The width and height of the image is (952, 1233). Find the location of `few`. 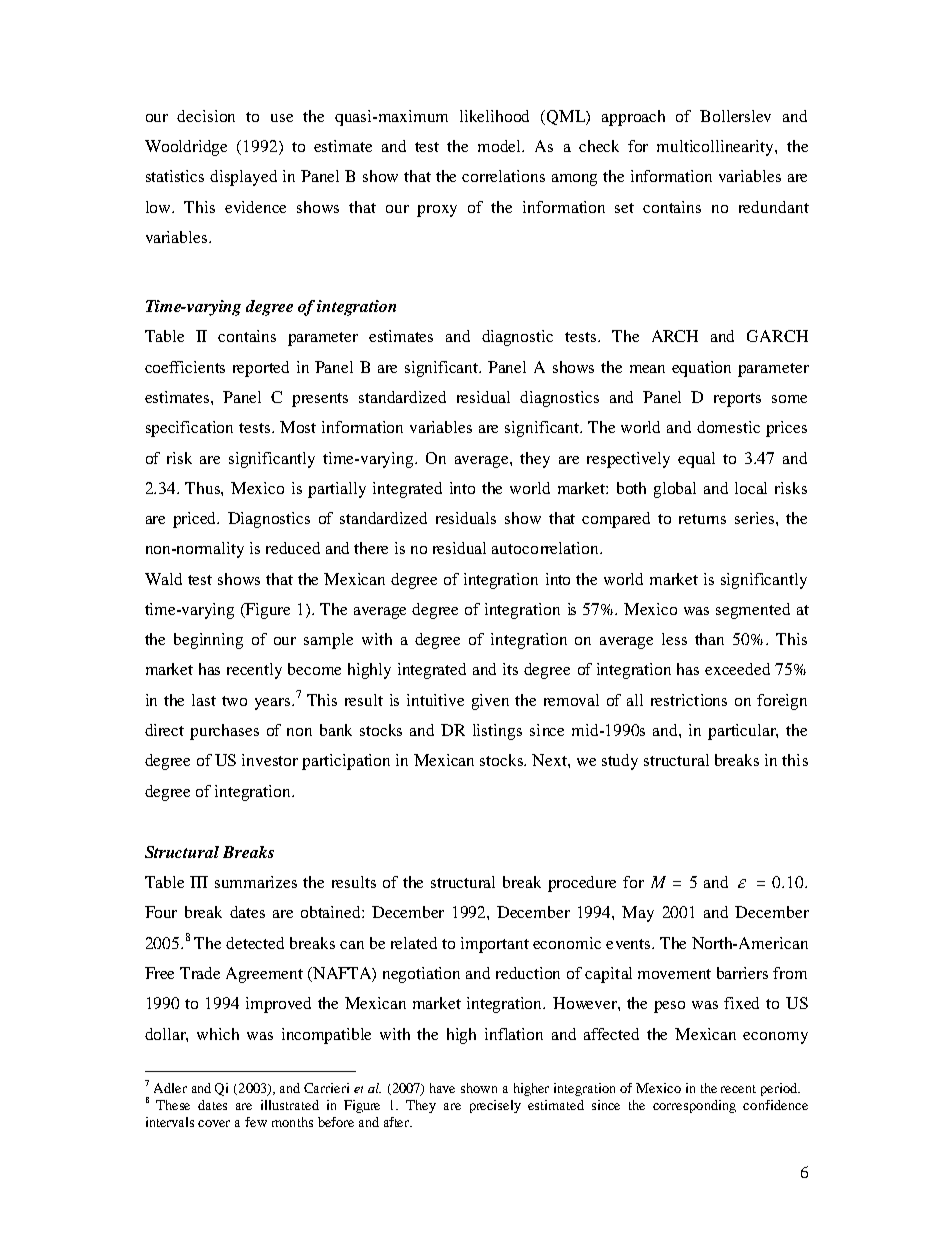

few is located at coordinates (256, 1122).
